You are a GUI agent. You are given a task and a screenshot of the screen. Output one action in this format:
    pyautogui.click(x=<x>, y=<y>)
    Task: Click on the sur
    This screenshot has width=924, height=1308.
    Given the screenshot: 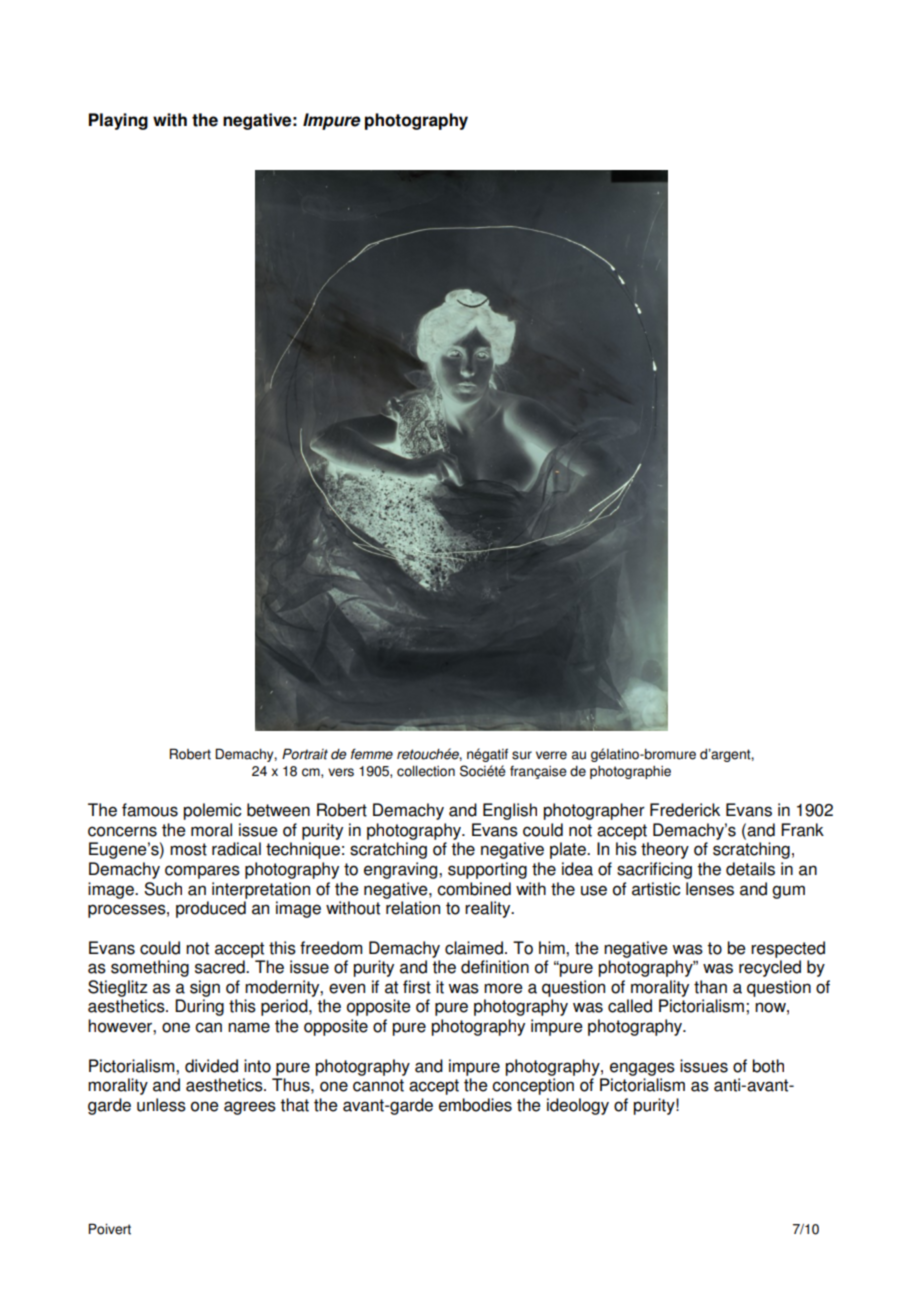 What is the action you would take?
    pyautogui.click(x=522, y=755)
